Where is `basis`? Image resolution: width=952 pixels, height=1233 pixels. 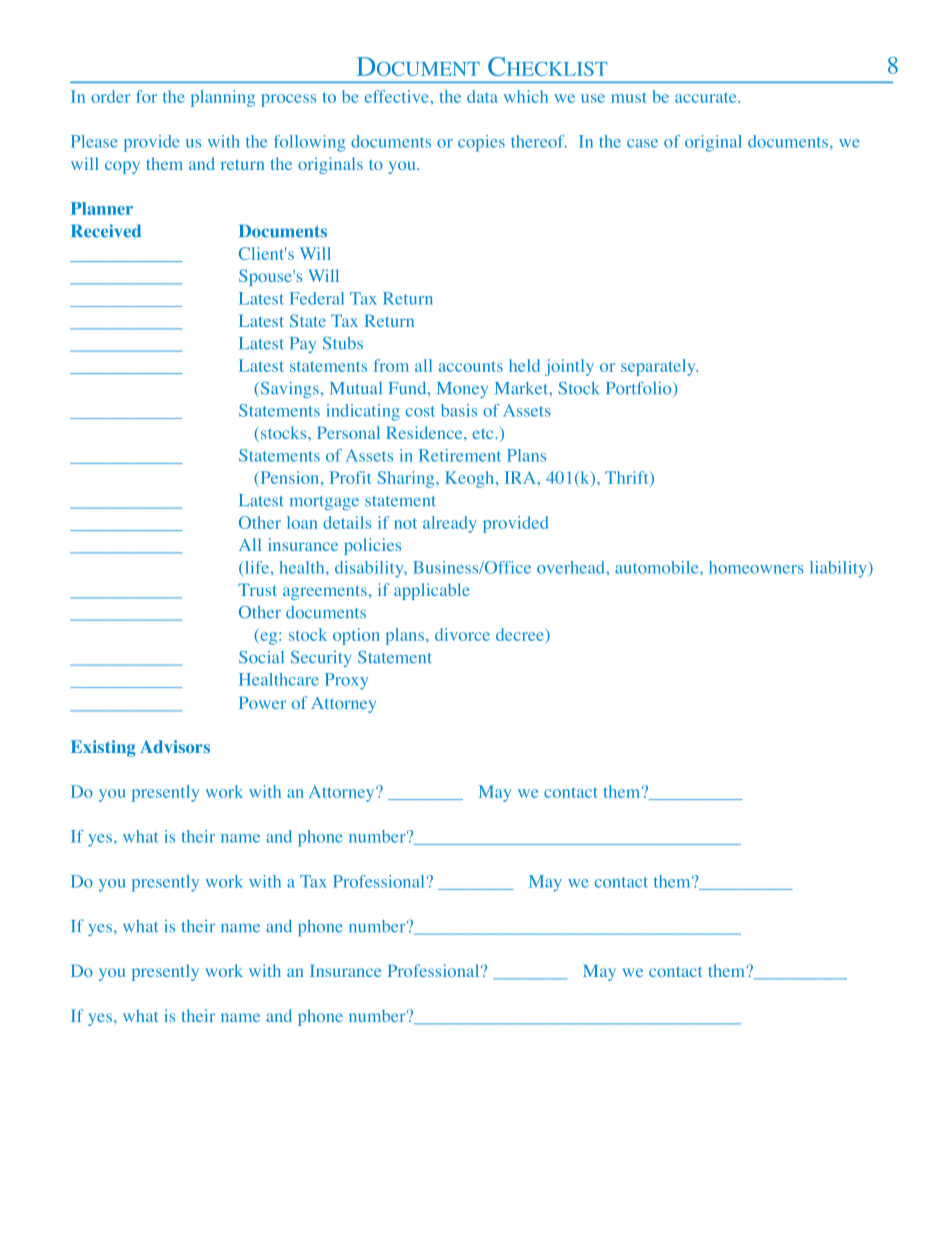 basis is located at coordinates (459, 410).
